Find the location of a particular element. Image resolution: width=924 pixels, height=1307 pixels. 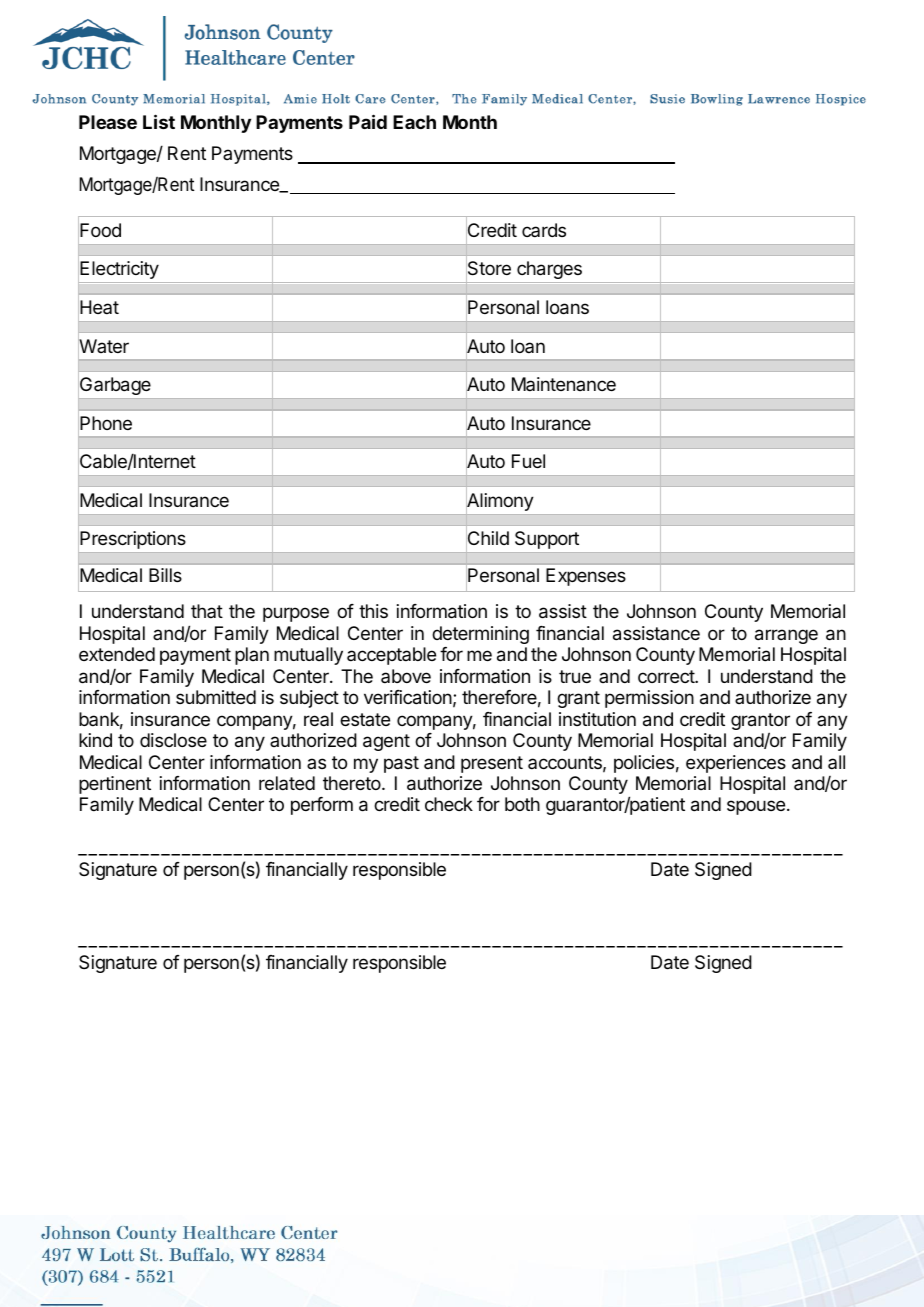

pertinent is located at coordinates (115, 785).
